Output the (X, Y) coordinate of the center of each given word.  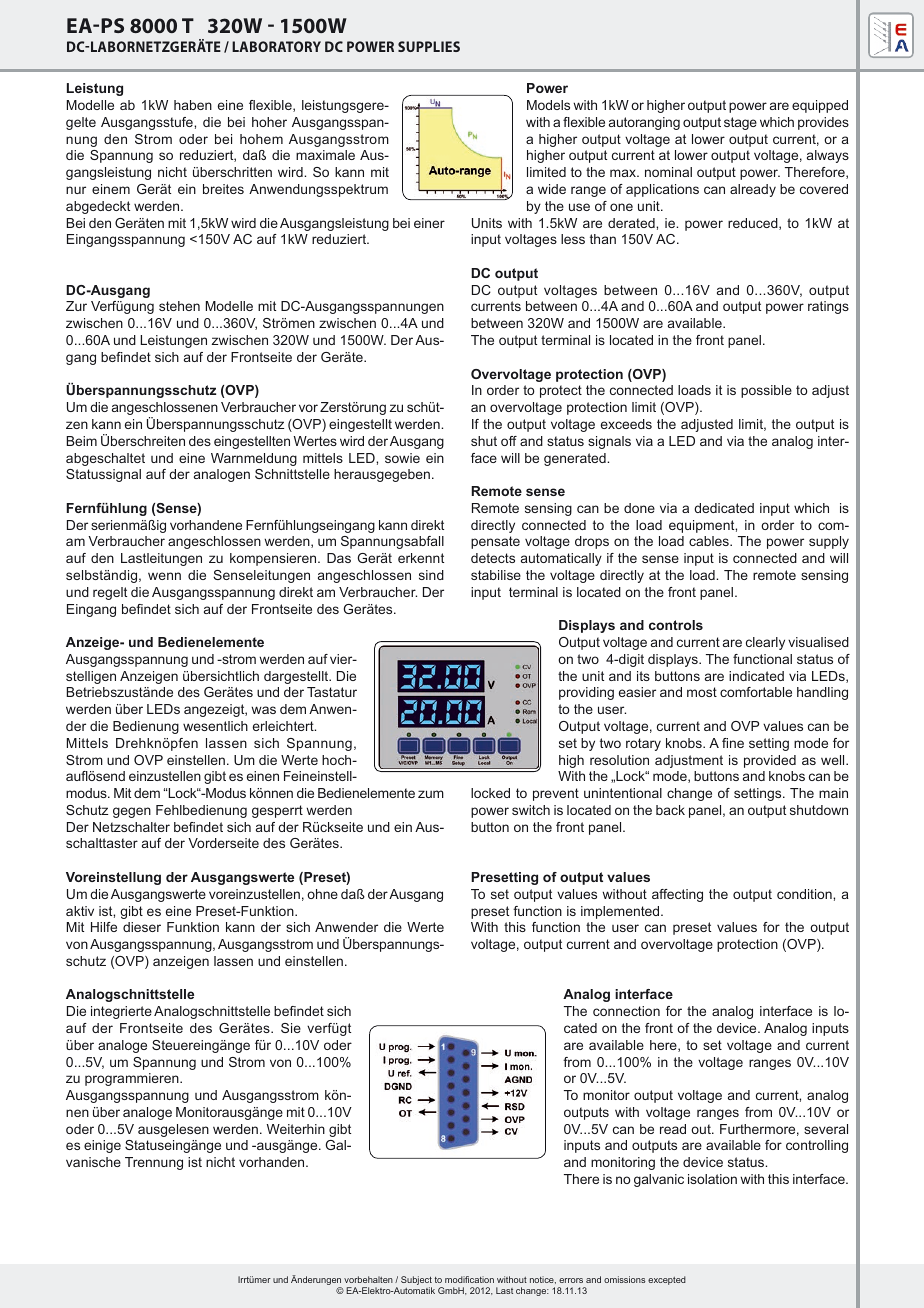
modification (469, 1279)
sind (431, 575)
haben (193, 105)
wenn (164, 576)
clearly (765, 643)
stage (740, 123)
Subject (416, 1282)
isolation (712, 1179)
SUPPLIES (429, 46)
